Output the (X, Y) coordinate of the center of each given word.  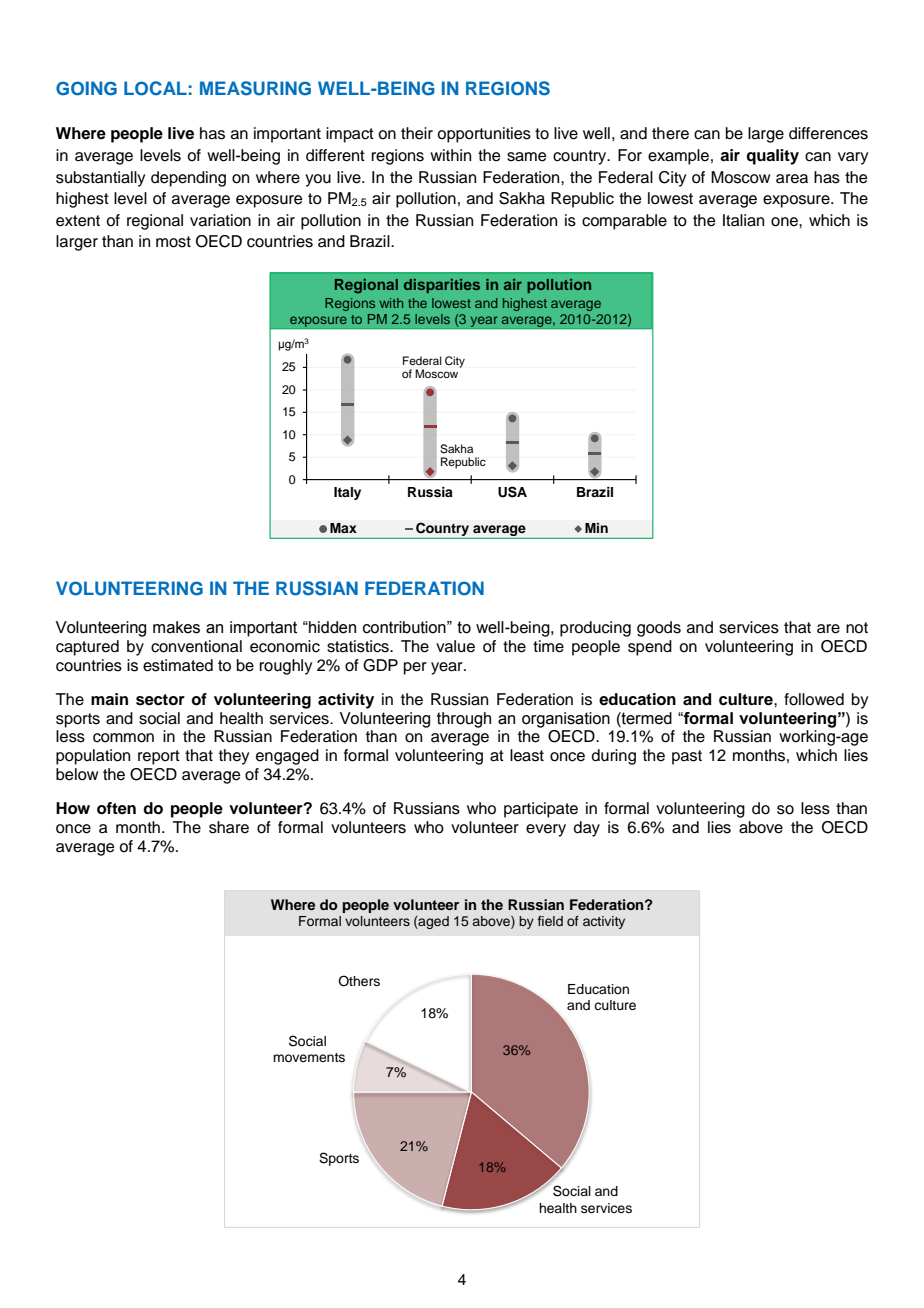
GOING (86, 88)
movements (309, 1057)
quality (772, 157)
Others (359, 981)
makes (176, 627)
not (857, 628)
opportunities (484, 135)
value (455, 646)
